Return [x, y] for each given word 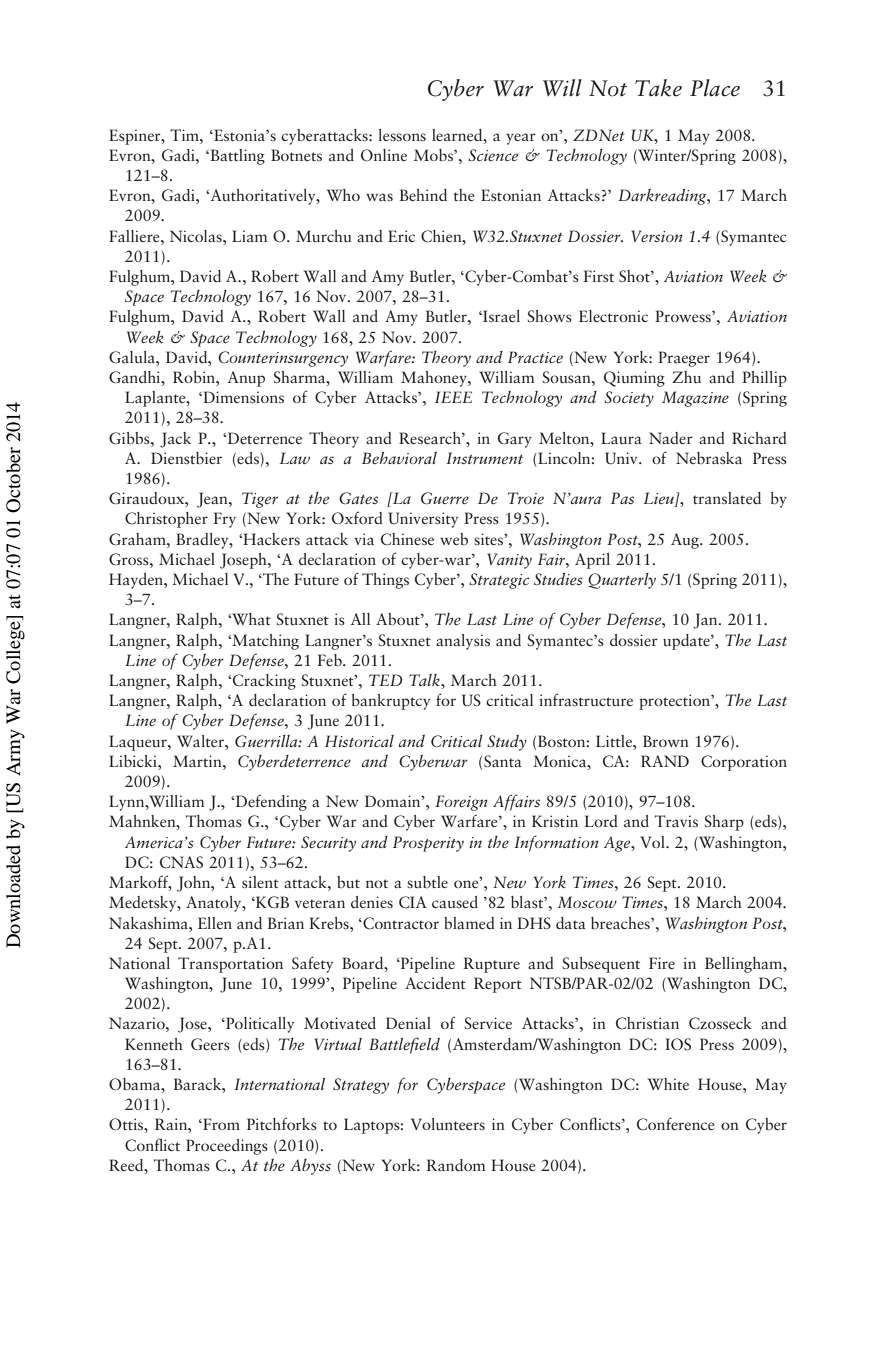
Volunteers [448, 1124]
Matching [264, 642]
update [687, 642]
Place [715, 88]
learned [458, 135]
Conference [676, 1123]
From [220, 1124]
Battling [236, 157]
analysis [463, 642]
